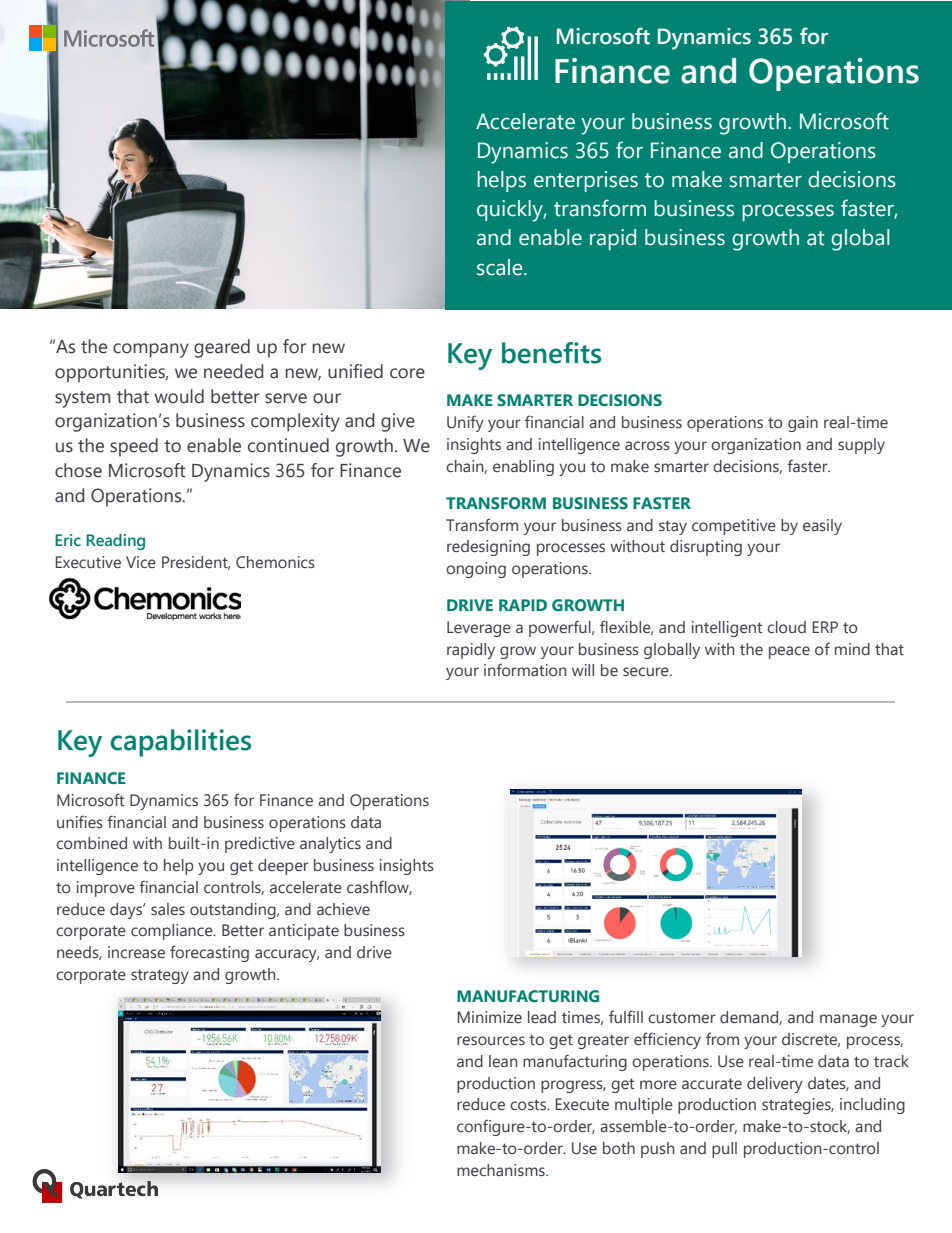 The width and height of the screenshot is (952, 1233). What do you see at coordinates (151, 350) in the screenshot?
I see `company` at bounding box center [151, 350].
